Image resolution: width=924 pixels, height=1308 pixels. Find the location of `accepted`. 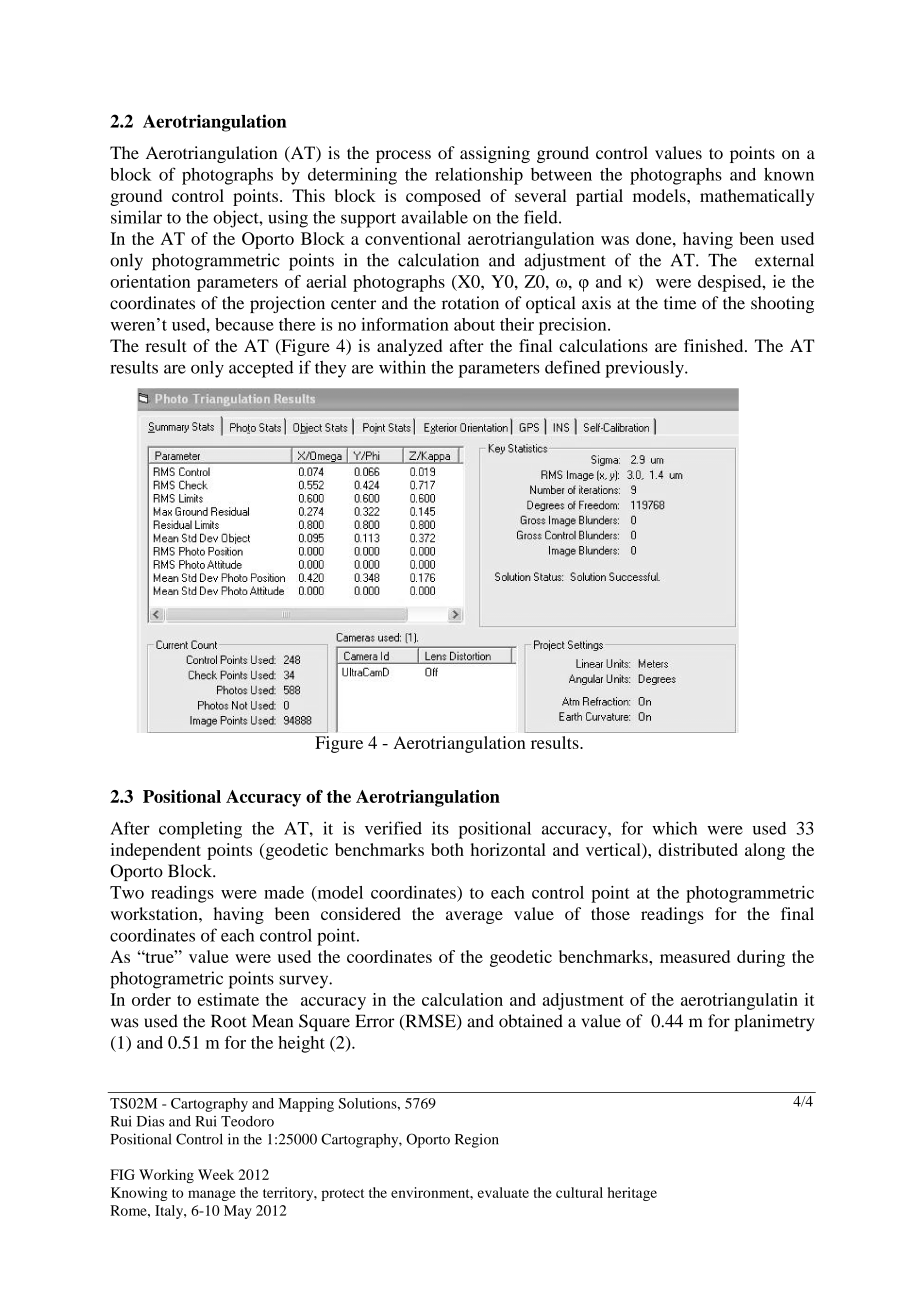

accepted is located at coordinates (261, 369).
